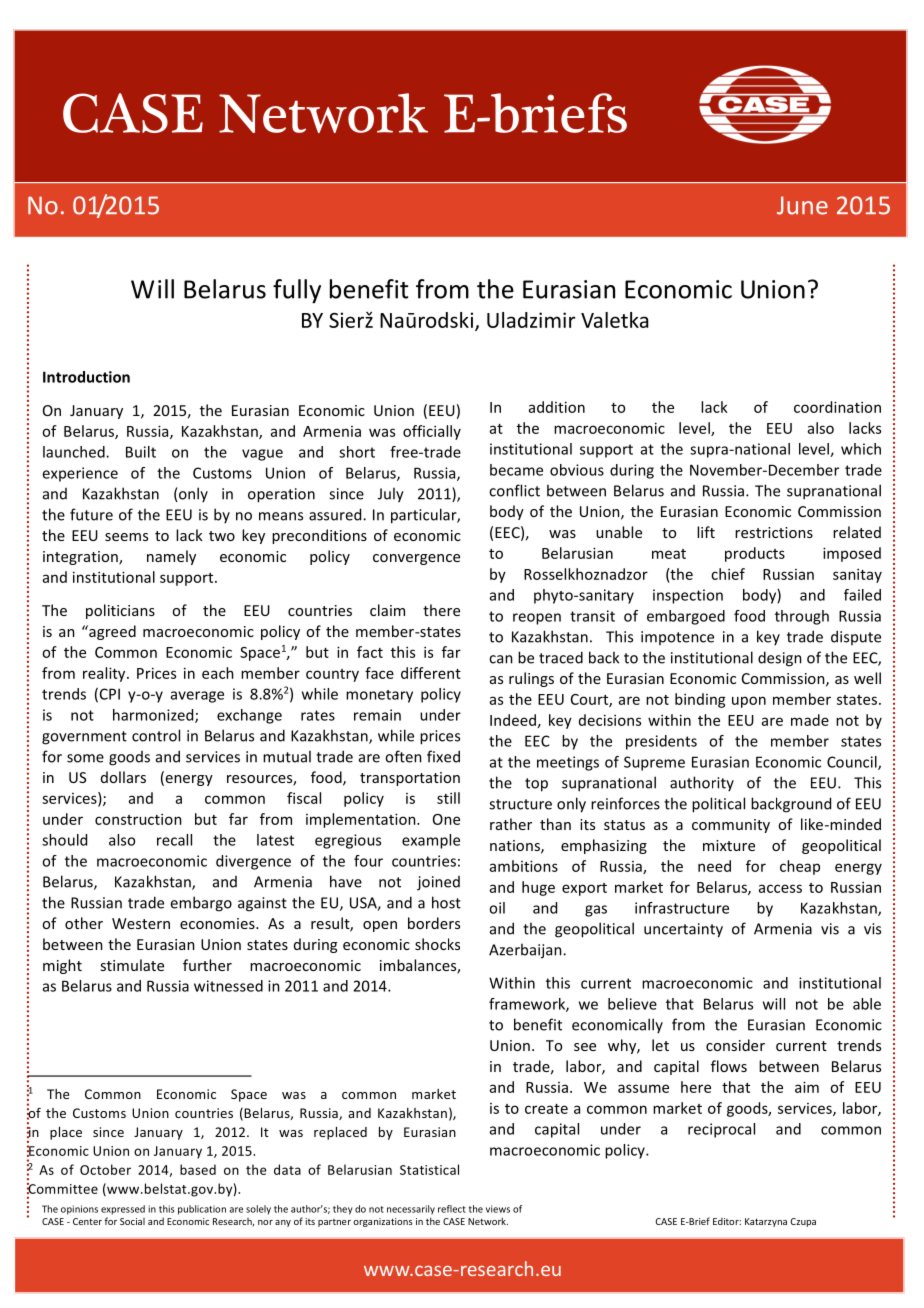 Image resolution: width=924 pixels, height=1308 pixels. Describe the element at coordinates (683, 930) in the image. I see `uncertainty` at that location.
